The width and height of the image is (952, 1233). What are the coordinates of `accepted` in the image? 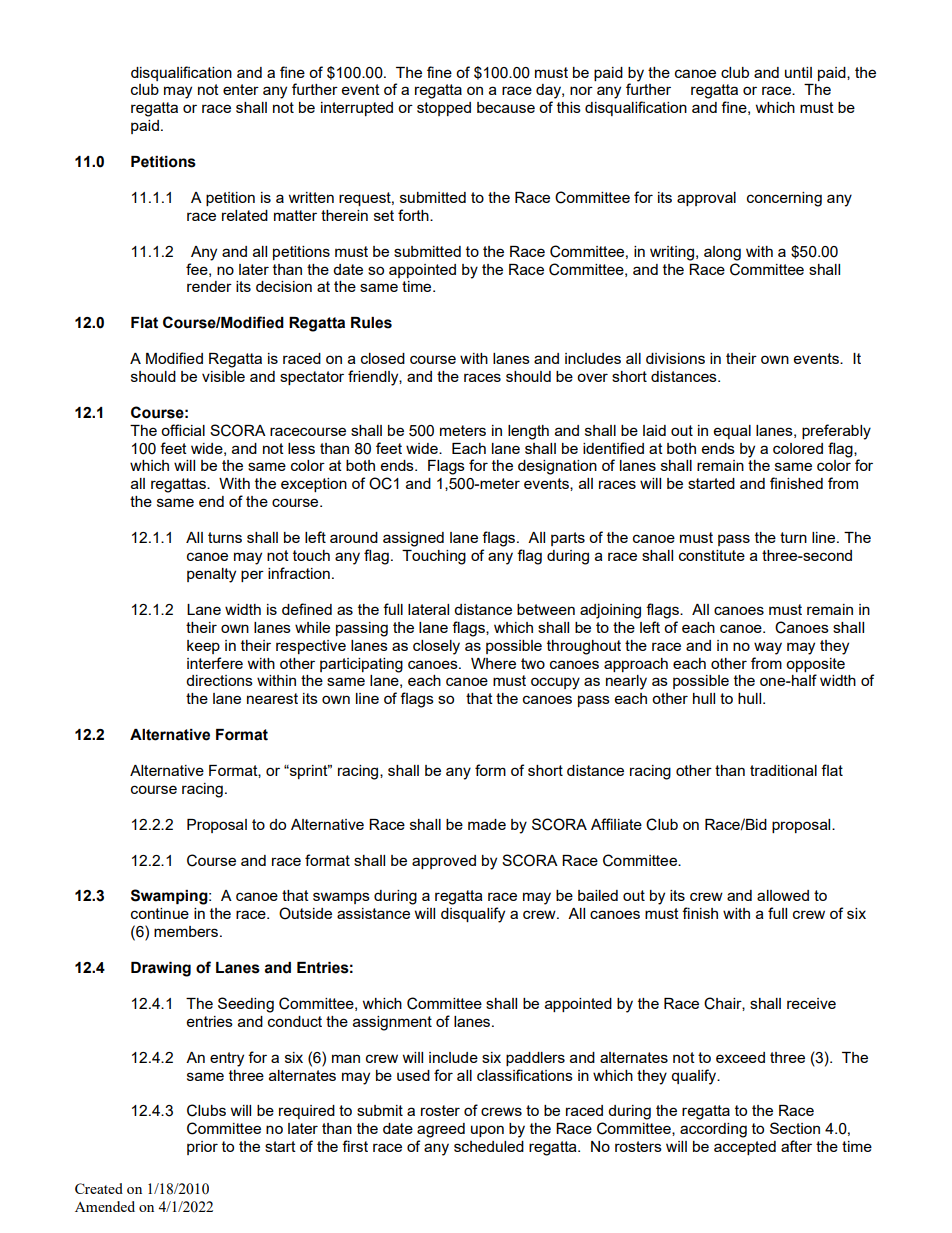 It's located at (745, 1148).
